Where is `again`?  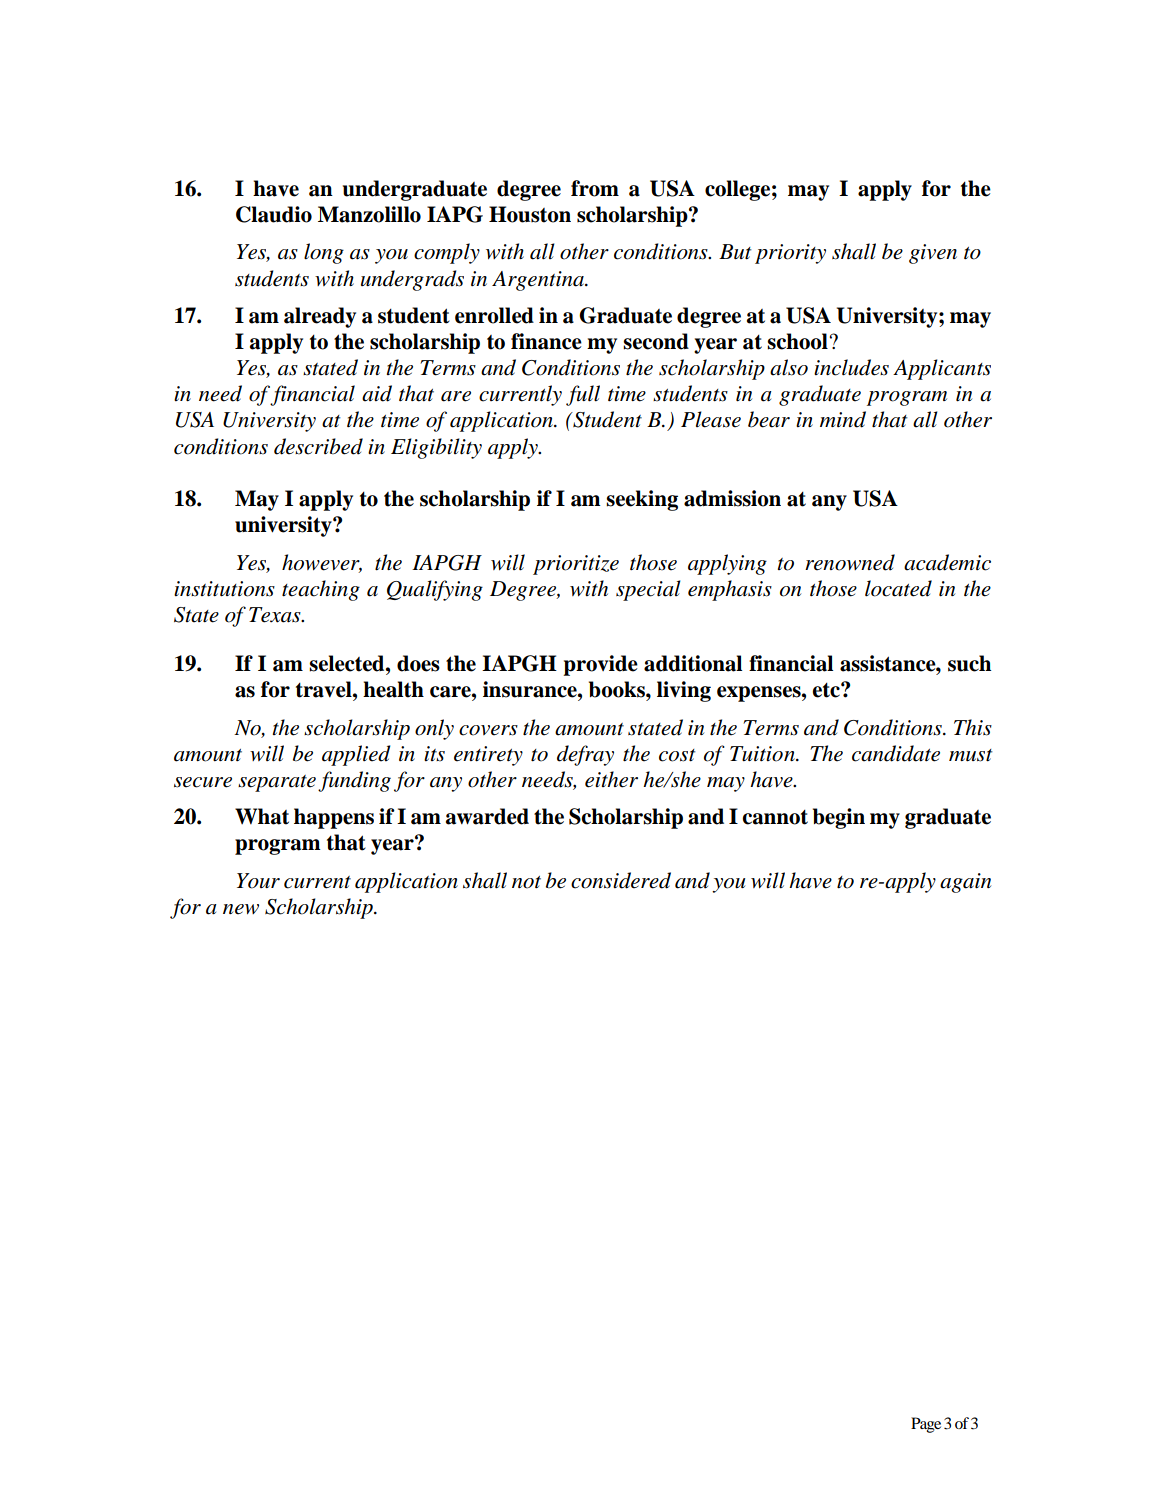
again is located at coordinates (965, 883).
